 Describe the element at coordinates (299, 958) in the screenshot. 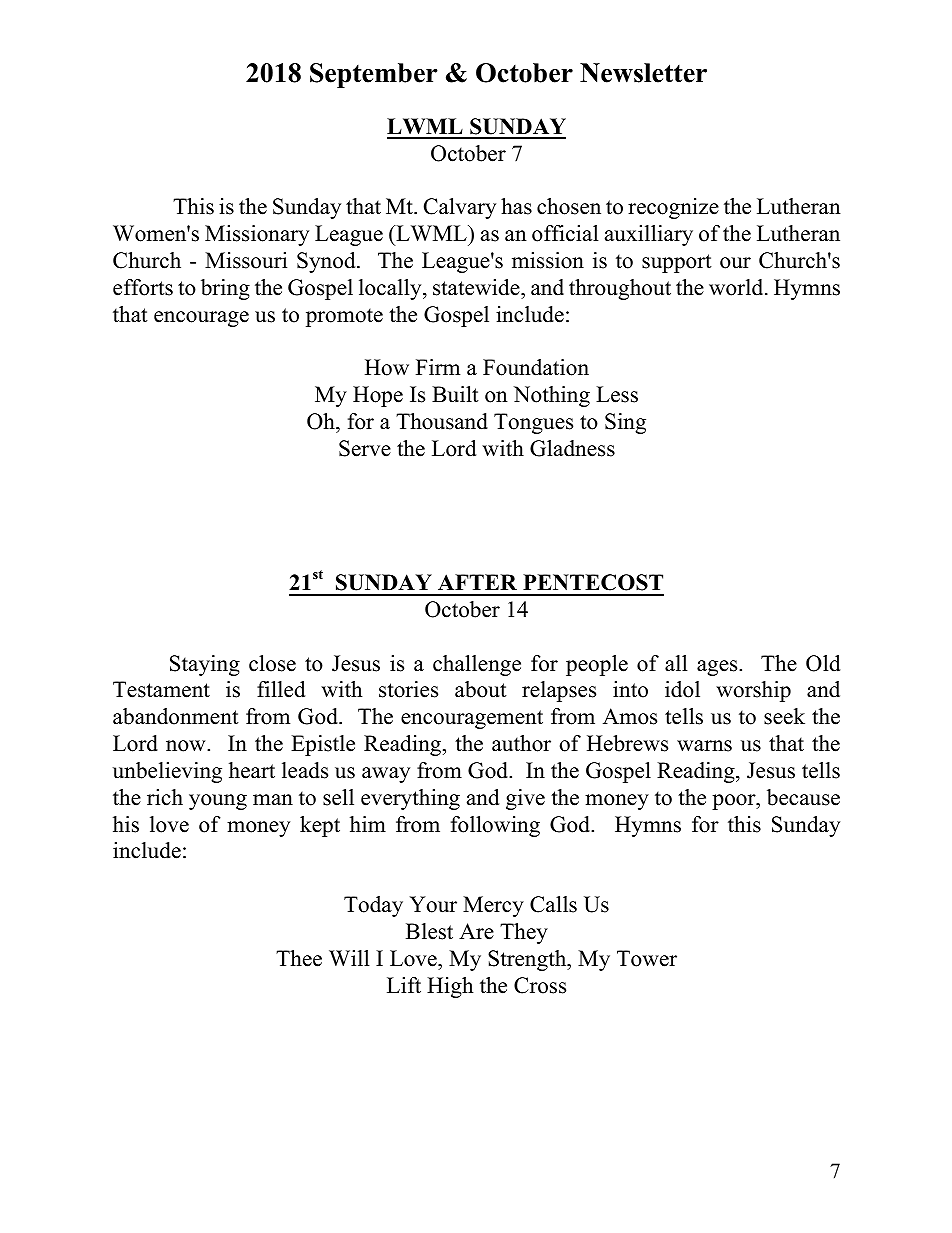

I see `Thee` at that location.
